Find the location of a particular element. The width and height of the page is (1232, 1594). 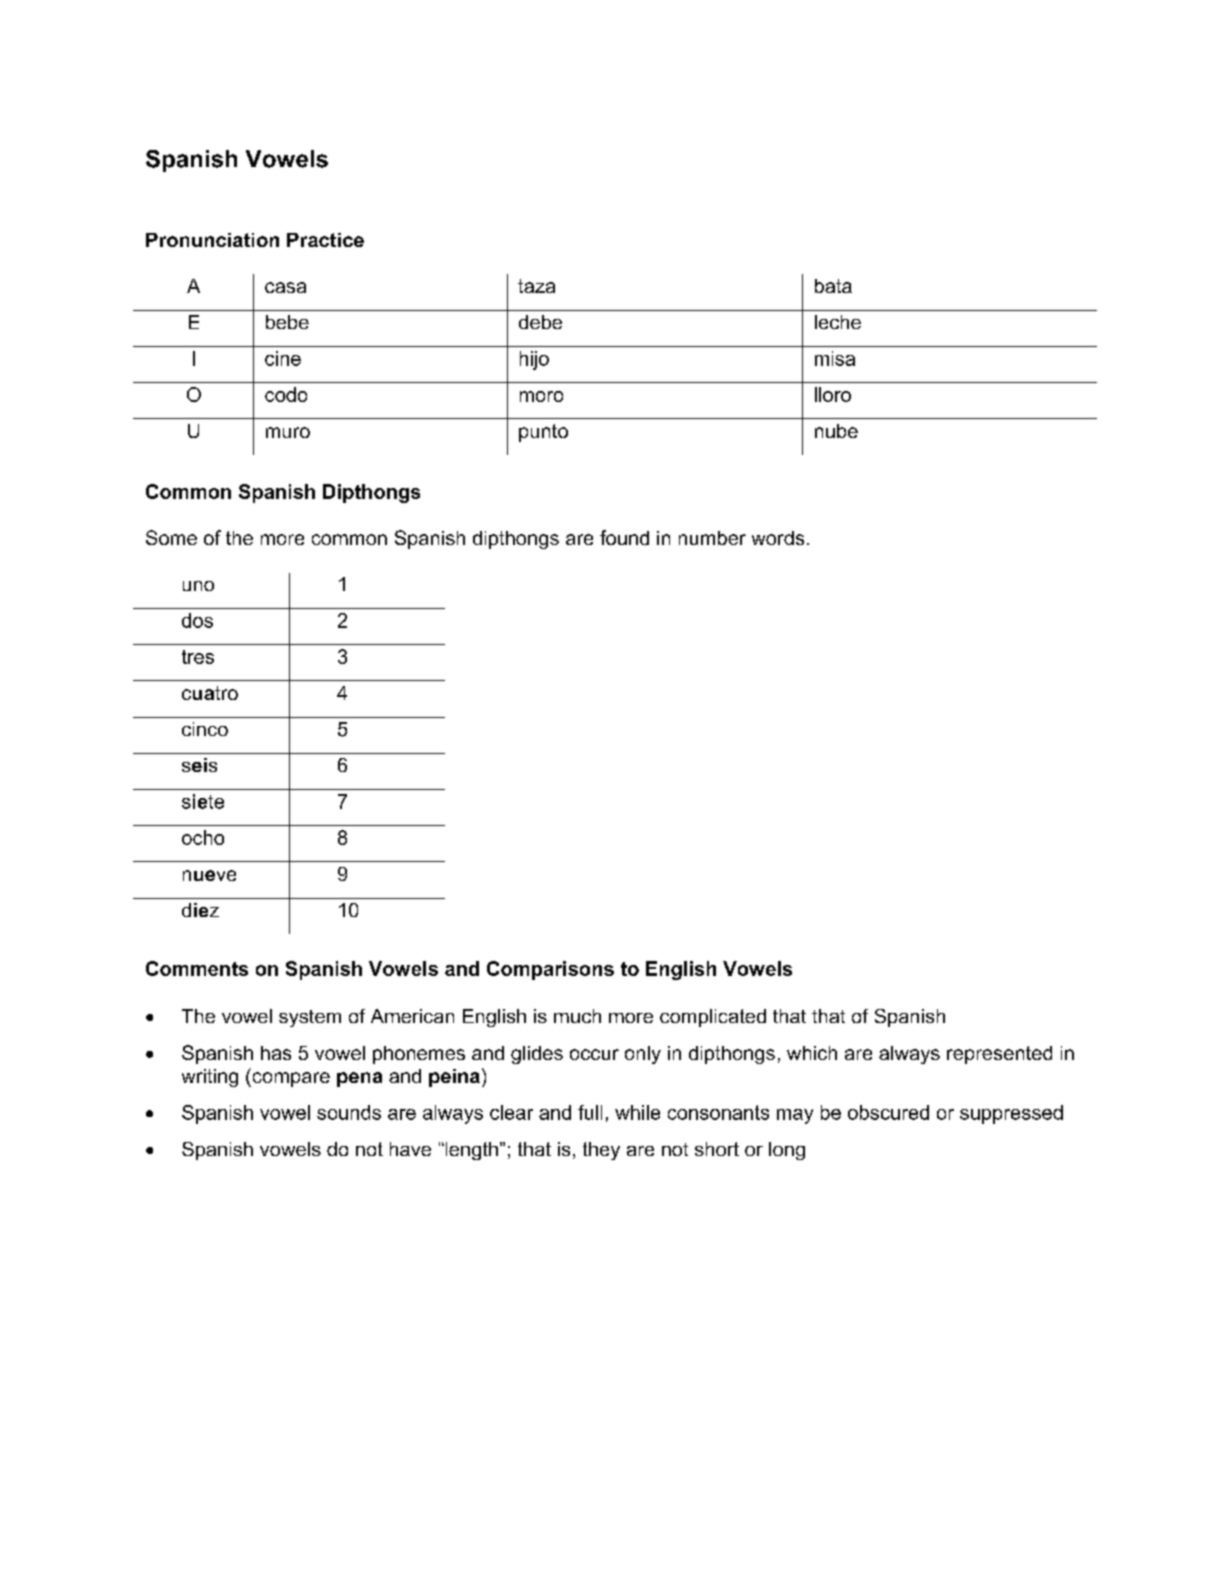

found is located at coordinates (624, 537).
